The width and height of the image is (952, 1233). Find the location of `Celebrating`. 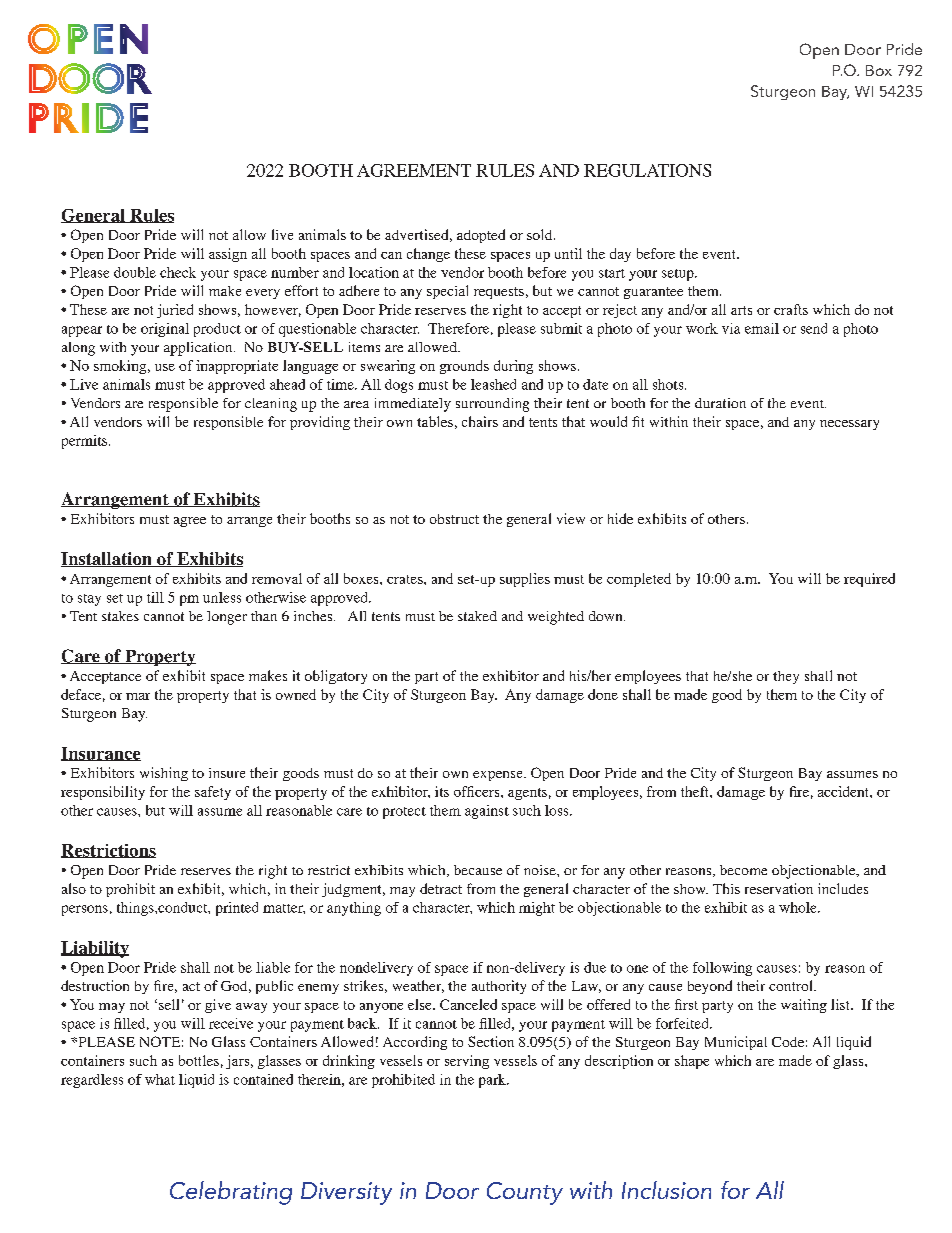

Celebrating is located at coordinates (231, 1193).
